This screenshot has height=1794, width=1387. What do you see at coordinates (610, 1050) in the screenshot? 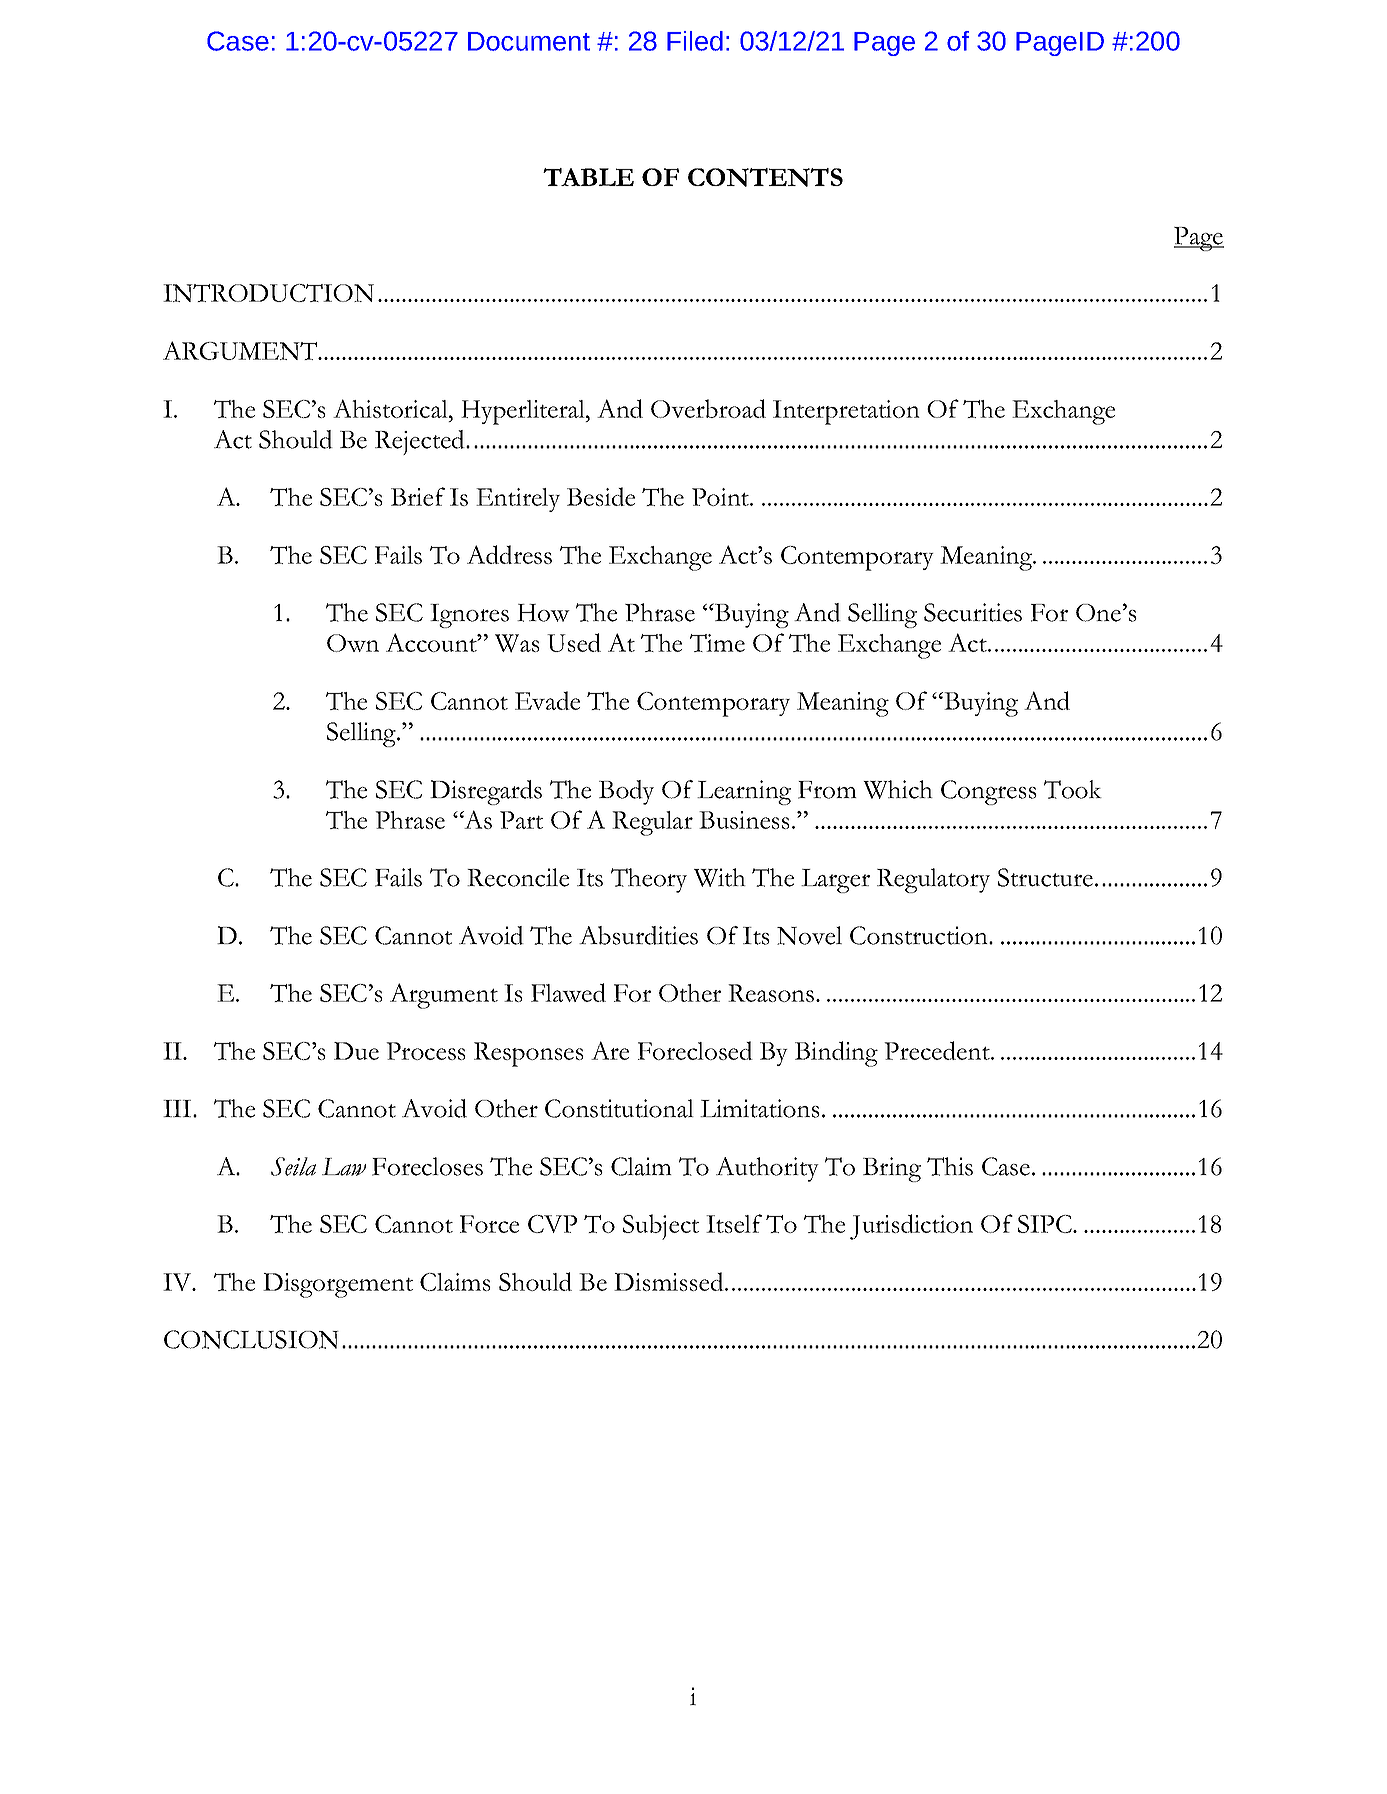
I see `Are` at bounding box center [610, 1050].
